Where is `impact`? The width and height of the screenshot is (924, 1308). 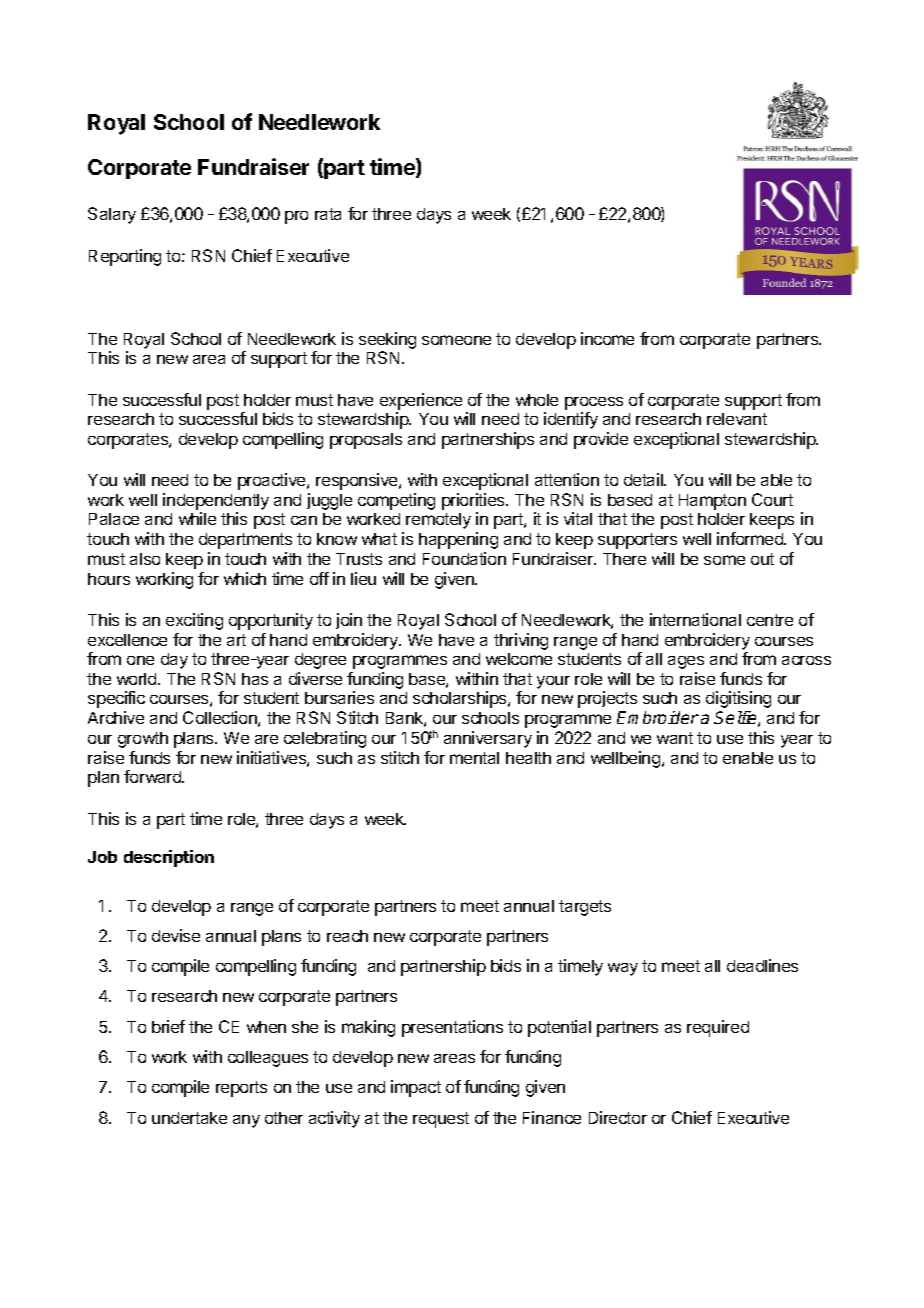 impact is located at coordinates (416, 1088).
